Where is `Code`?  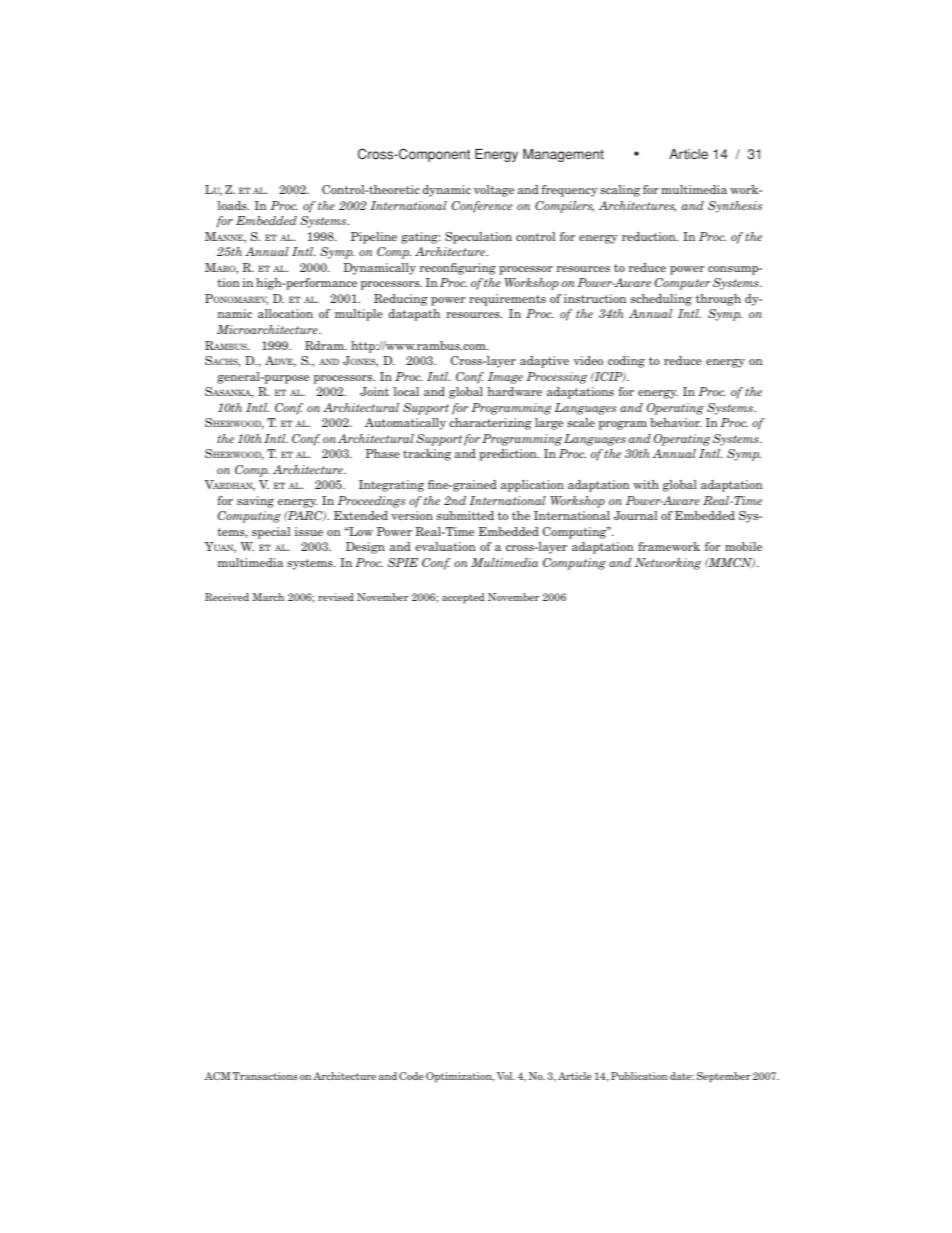 Code is located at coordinates (411, 1076).
